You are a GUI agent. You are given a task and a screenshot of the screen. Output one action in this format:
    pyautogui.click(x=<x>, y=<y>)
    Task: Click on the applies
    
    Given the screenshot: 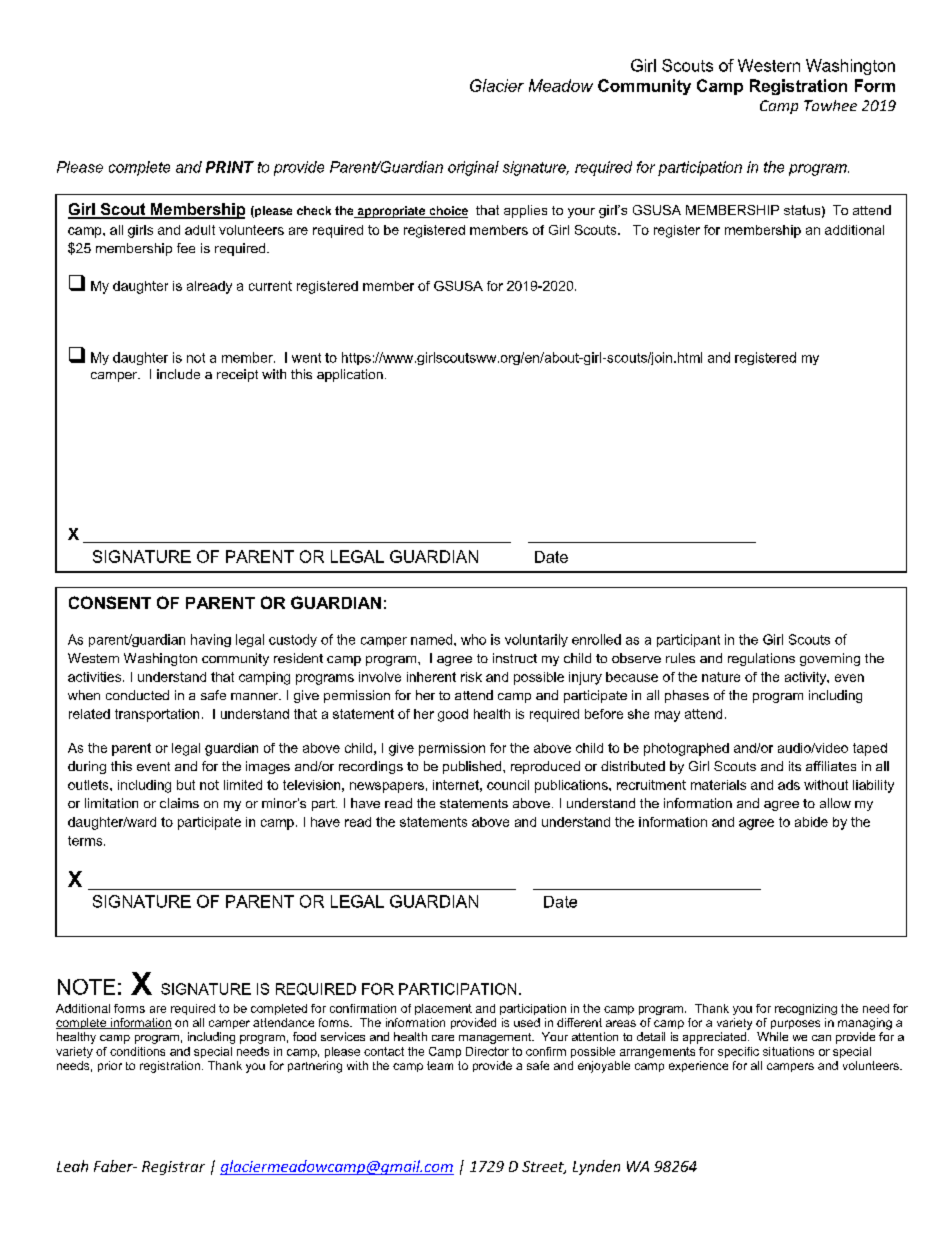 What is the action you would take?
    pyautogui.click(x=525, y=211)
